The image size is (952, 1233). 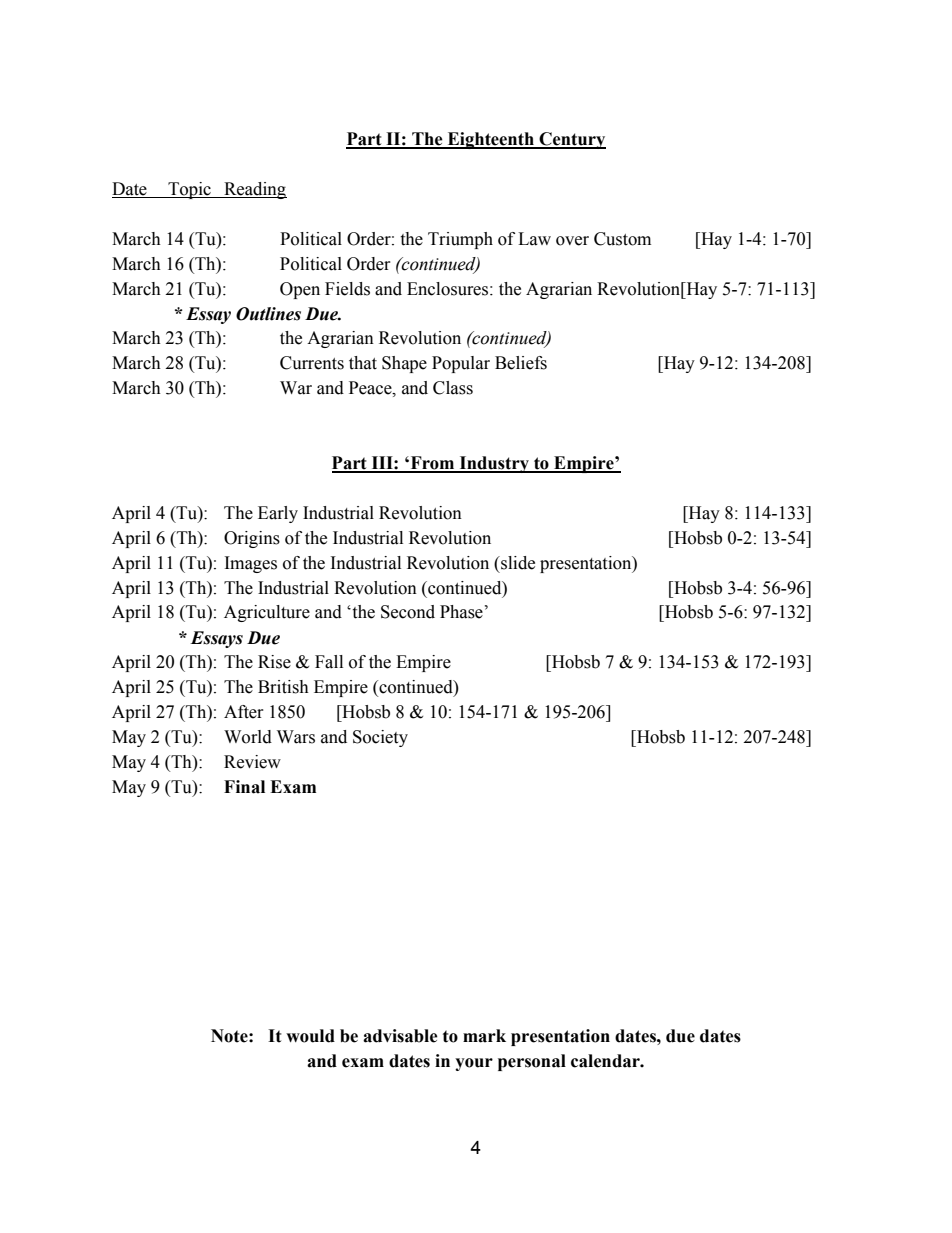 I want to click on would, so click(x=310, y=1036).
